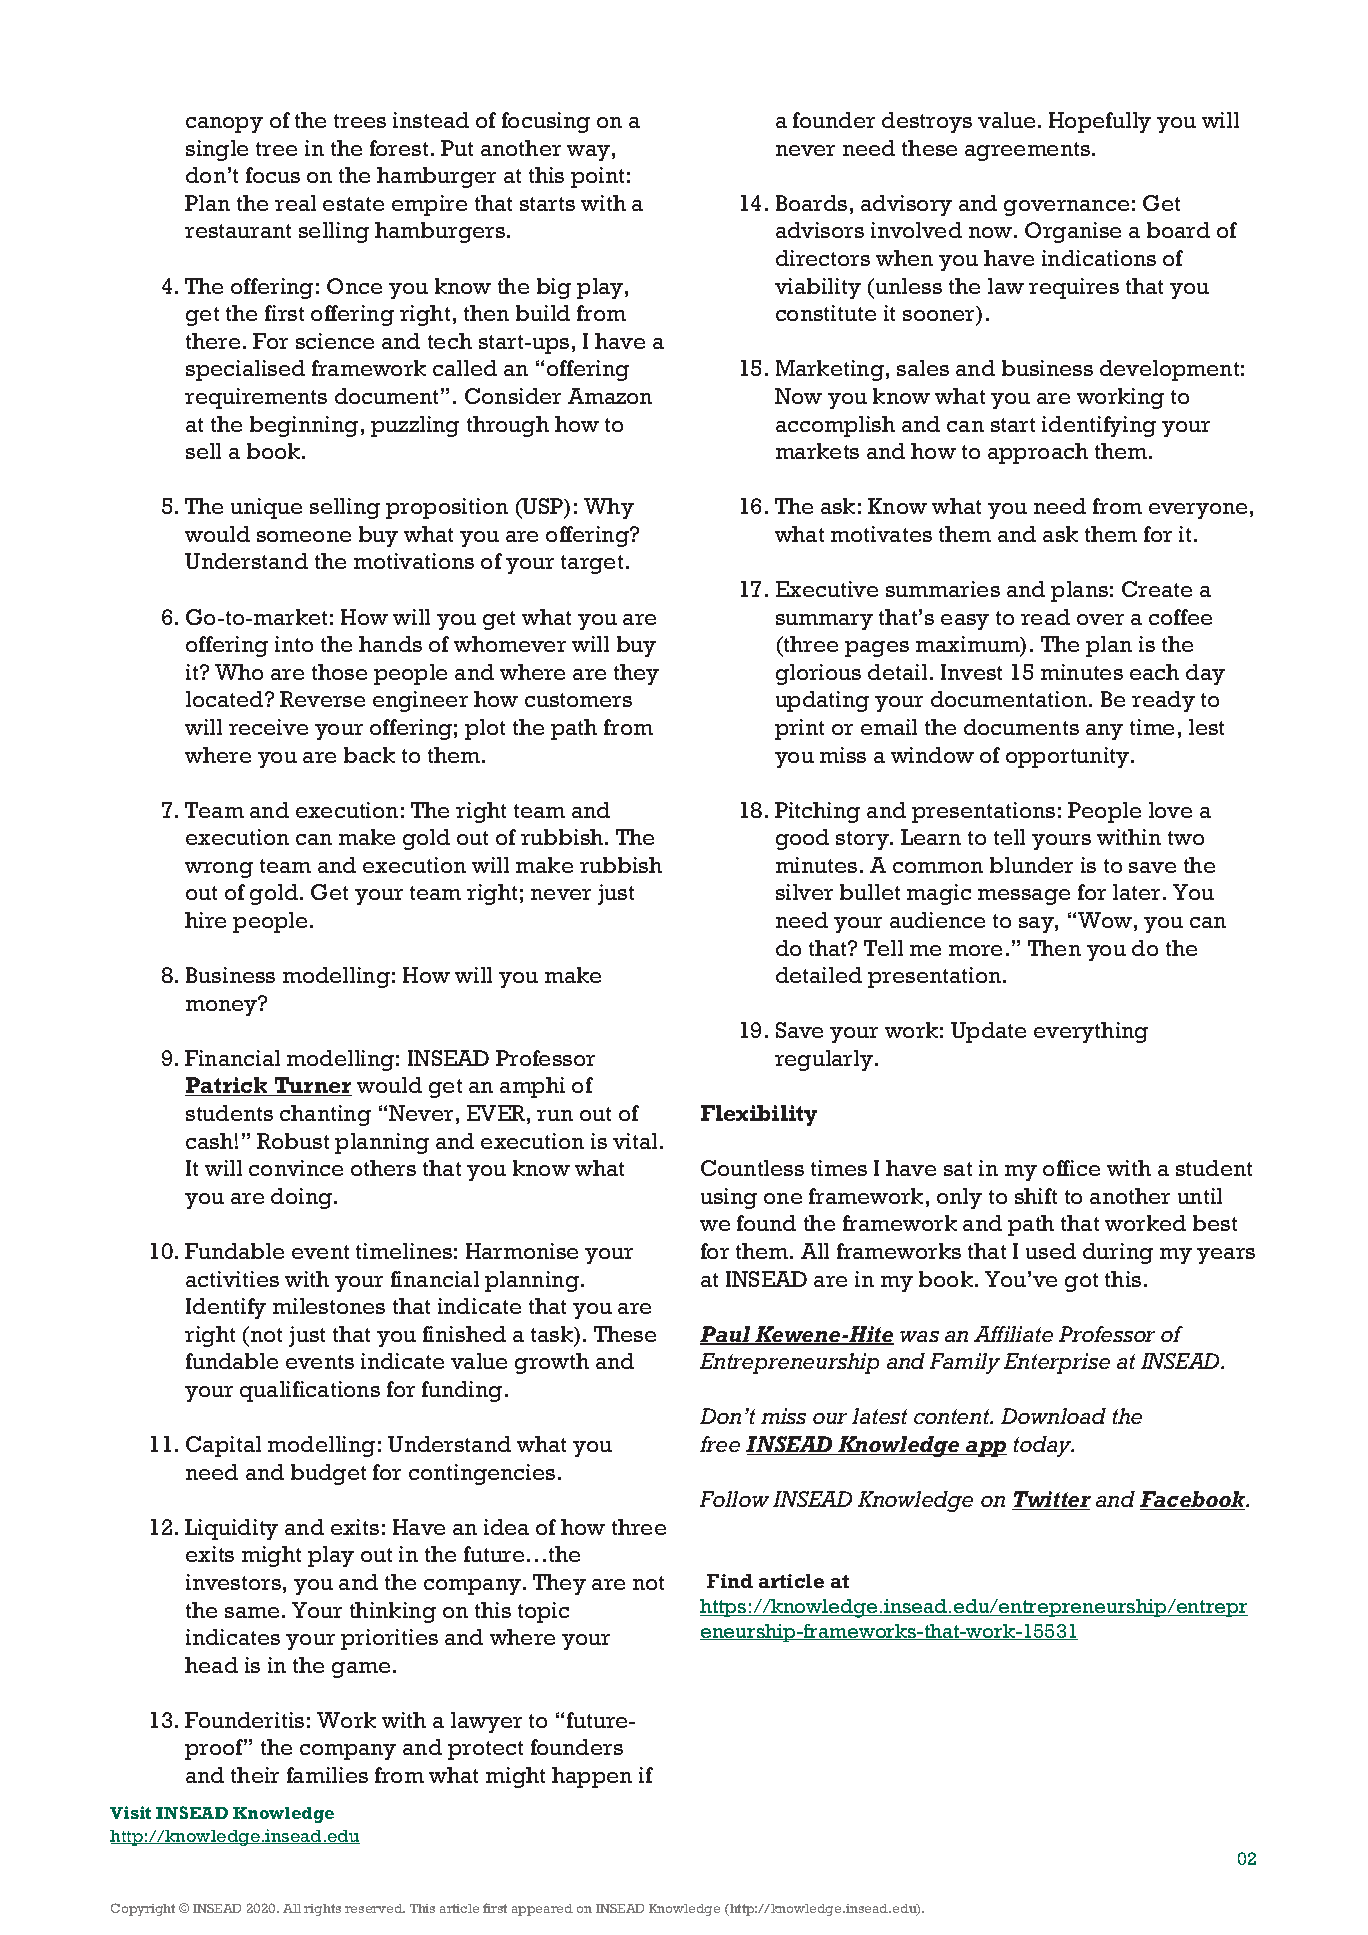  Describe the element at coordinates (1051, 1500) in the image. I see `Twitter` at that location.
